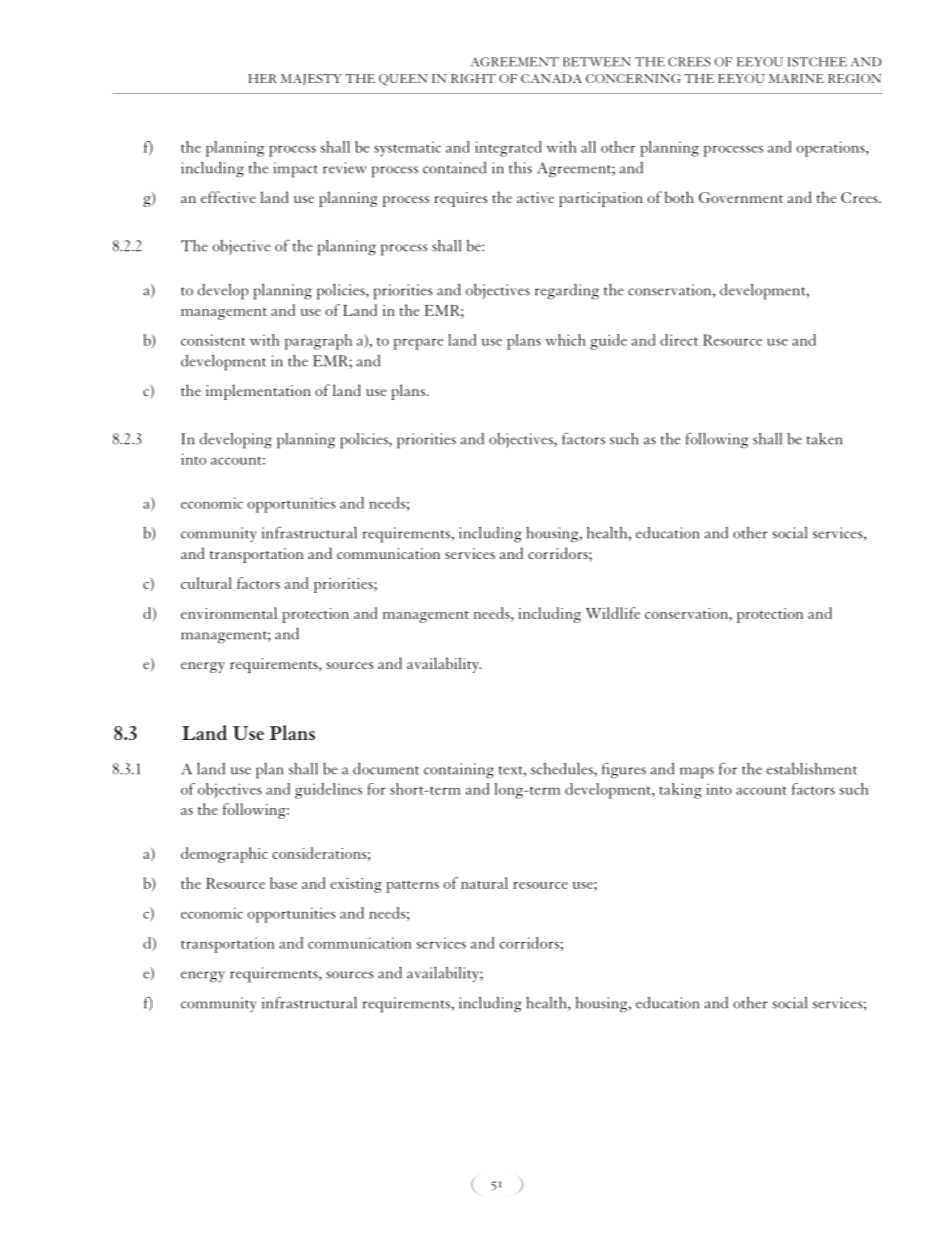  Describe the element at coordinates (567, 292) in the page. I see `regarding` at that location.
